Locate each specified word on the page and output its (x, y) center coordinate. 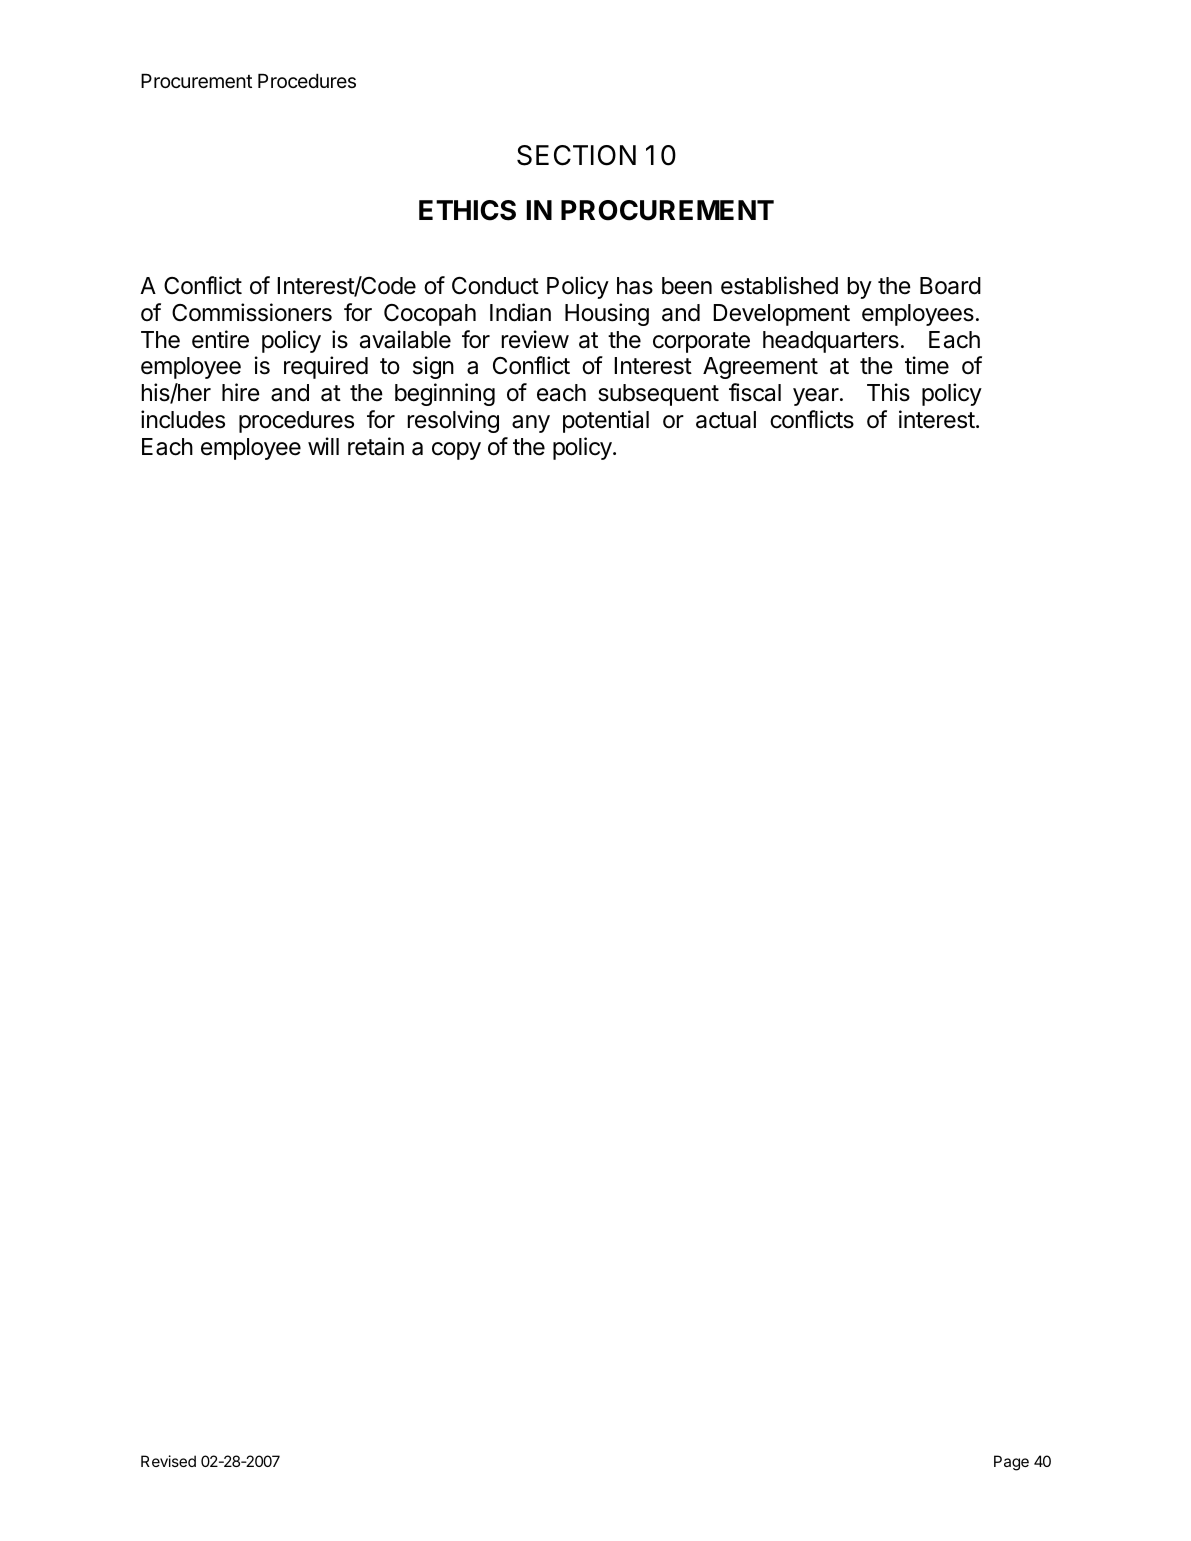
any (531, 424)
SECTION (576, 155)
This (888, 392)
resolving (453, 421)
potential (606, 421)
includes (183, 419)
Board (950, 286)
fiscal (755, 392)
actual (726, 420)
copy (456, 451)
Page (1011, 1463)
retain (376, 446)
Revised (168, 1461)
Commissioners (252, 312)
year (817, 397)
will (323, 446)
